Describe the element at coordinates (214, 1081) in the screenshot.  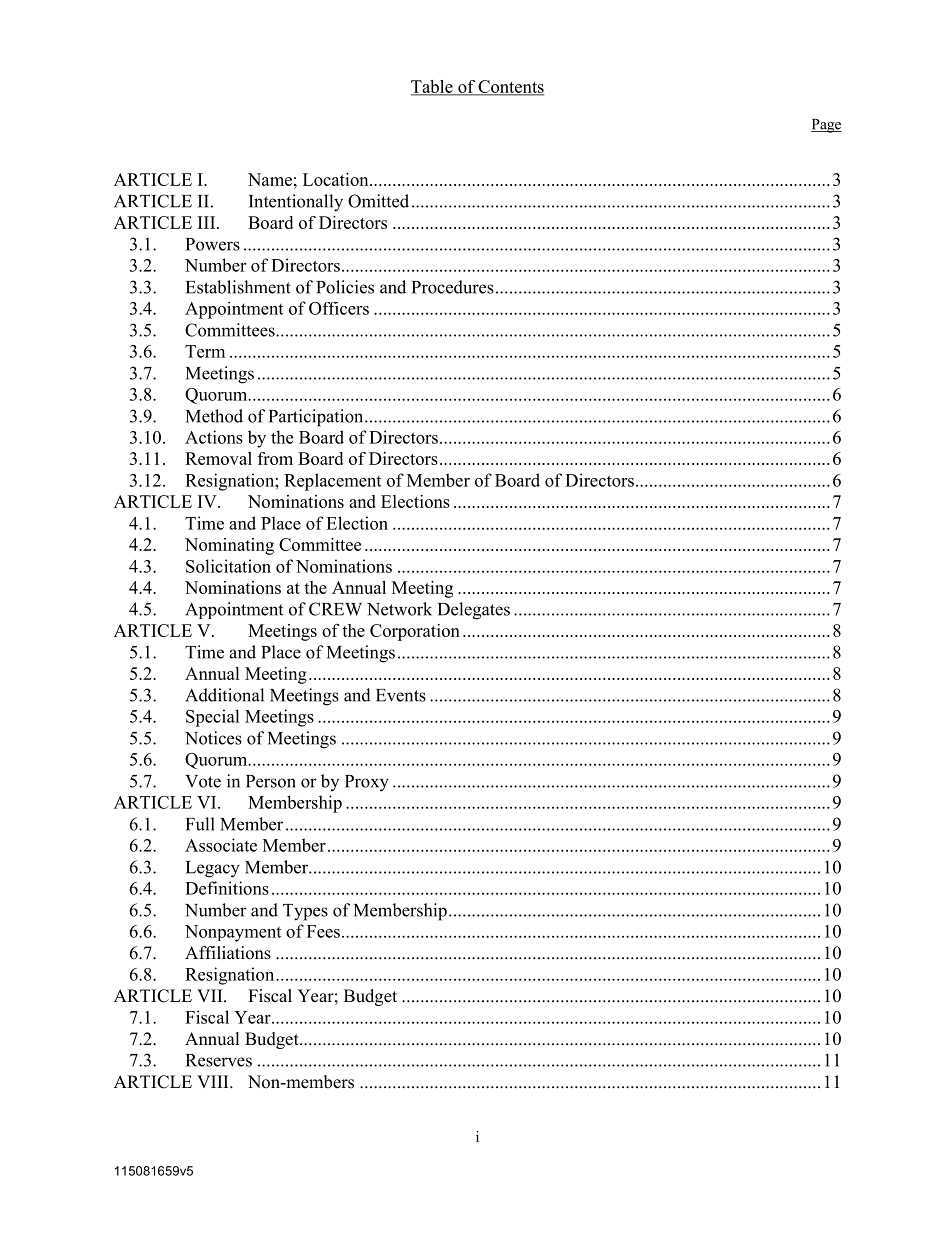
I see `VIII` at that location.
